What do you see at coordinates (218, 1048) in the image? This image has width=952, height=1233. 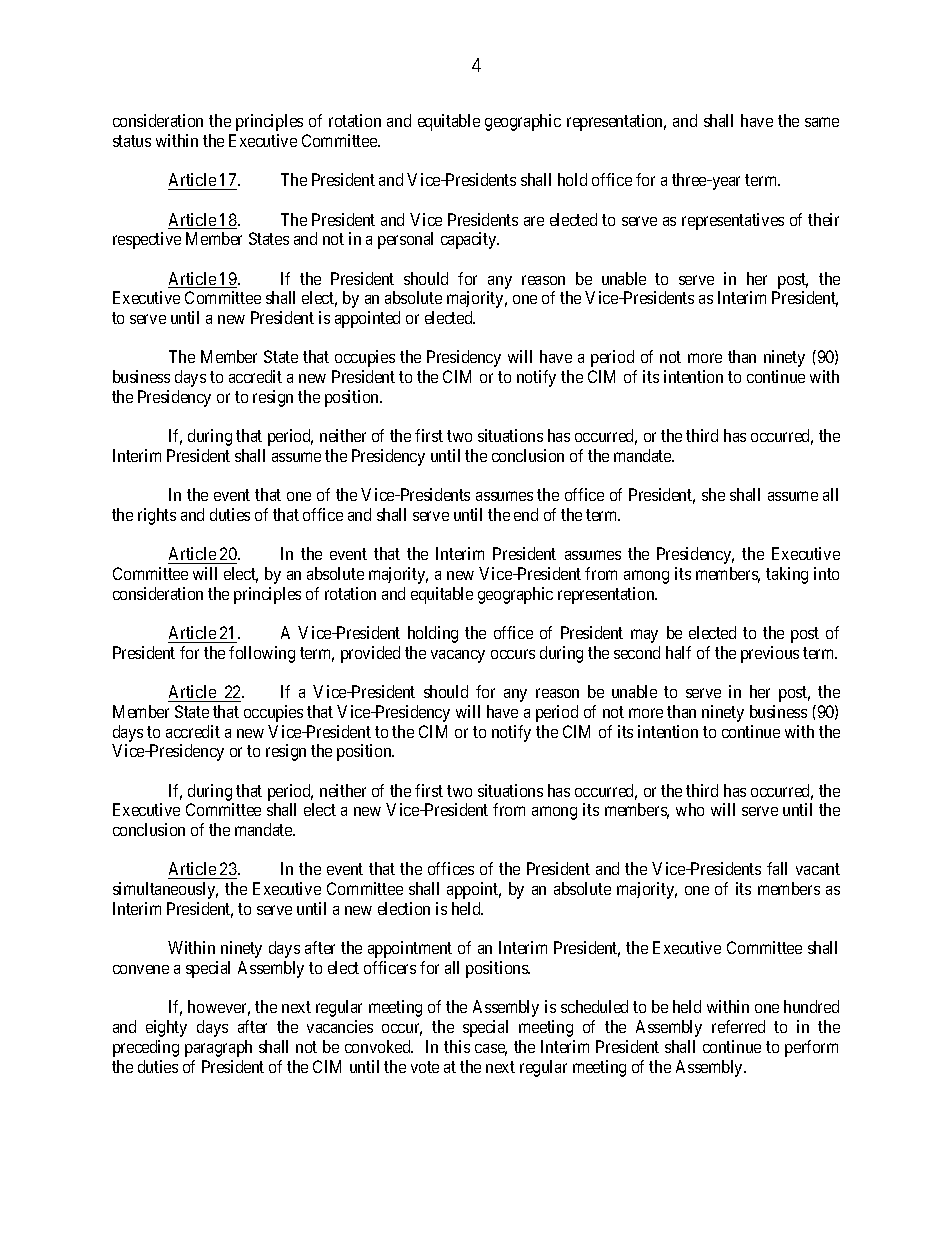 I see `paragraph` at bounding box center [218, 1048].
